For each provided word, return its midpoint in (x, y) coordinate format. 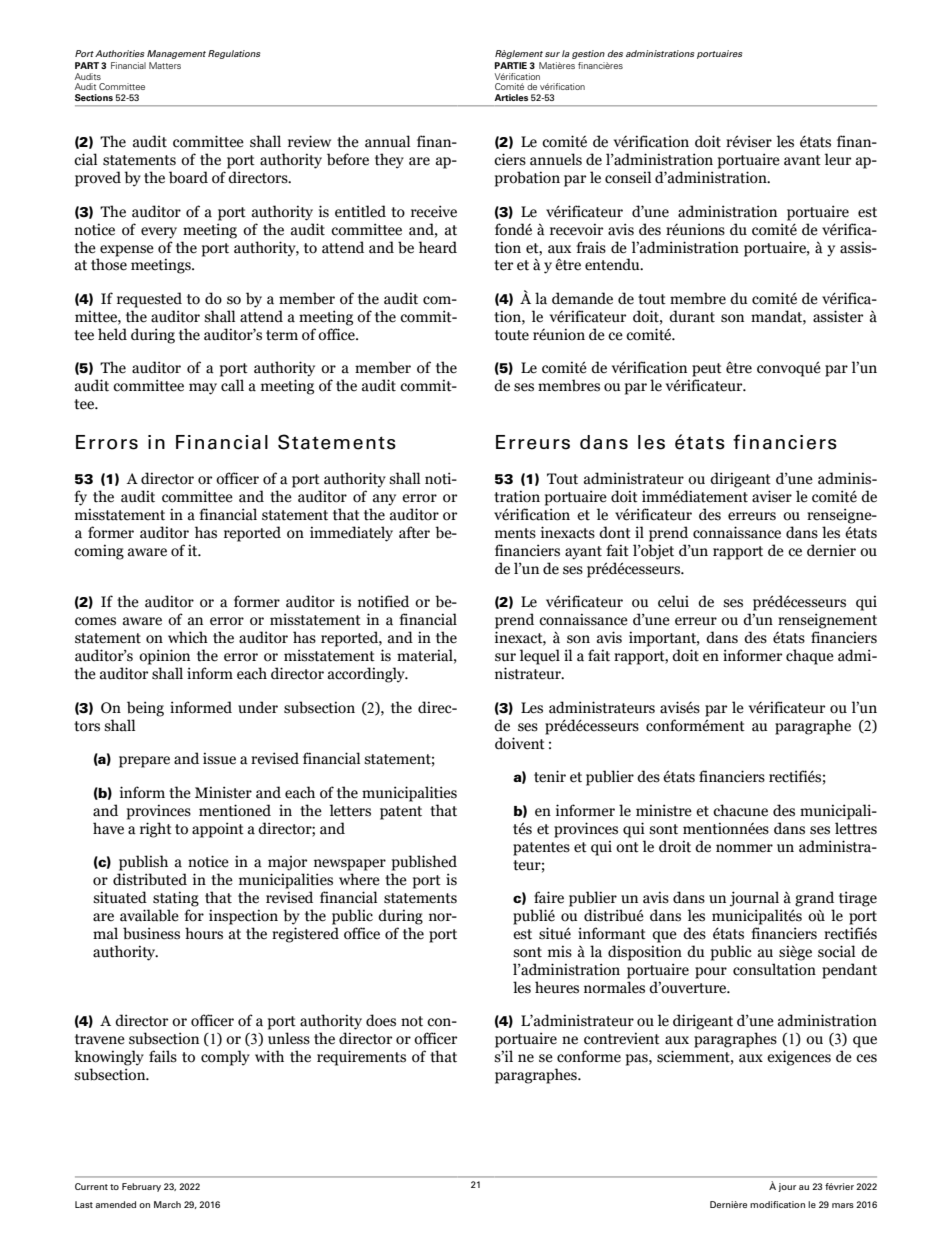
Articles (511, 97)
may (203, 389)
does (381, 1020)
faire (549, 897)
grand (814, 899)
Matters (165, 65)
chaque (810, 657)
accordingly (367, 675)
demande (582, 298)
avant (802, 160)
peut (707, 370)
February (141, 1187)
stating (176, 899)
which (188, 637)
